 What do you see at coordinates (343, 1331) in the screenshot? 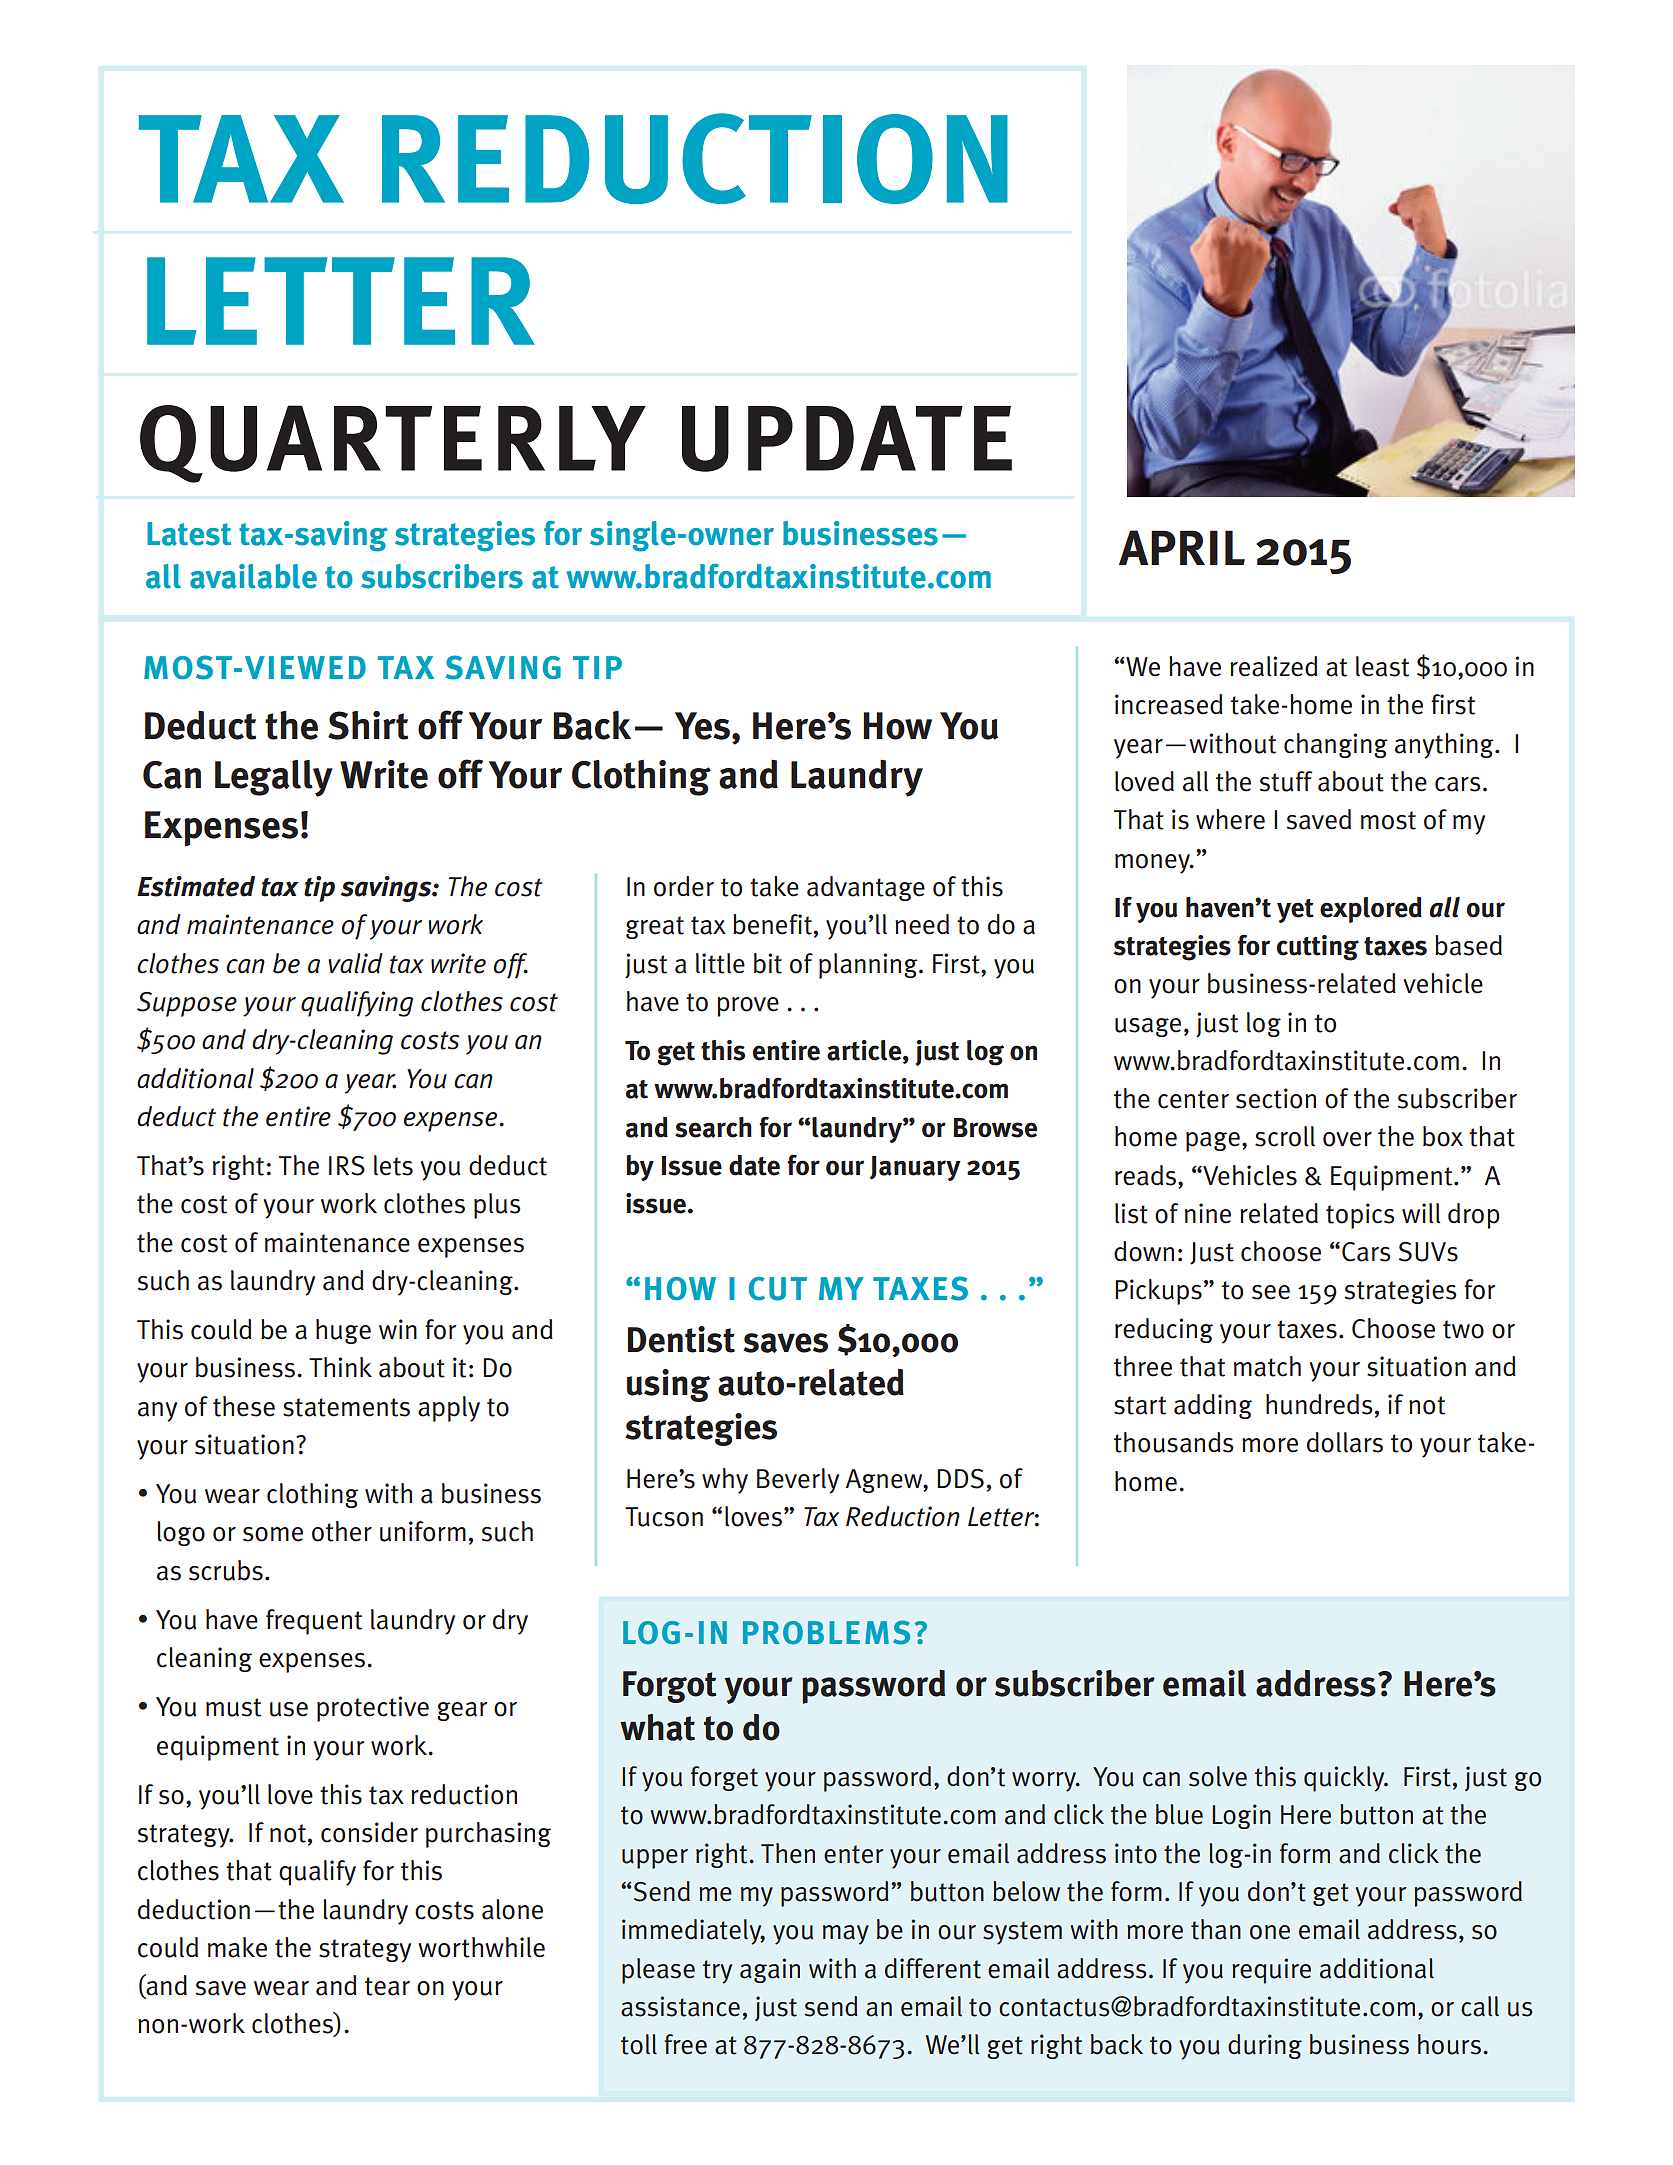
I see `huge` at bounding box center [343, 1331].
